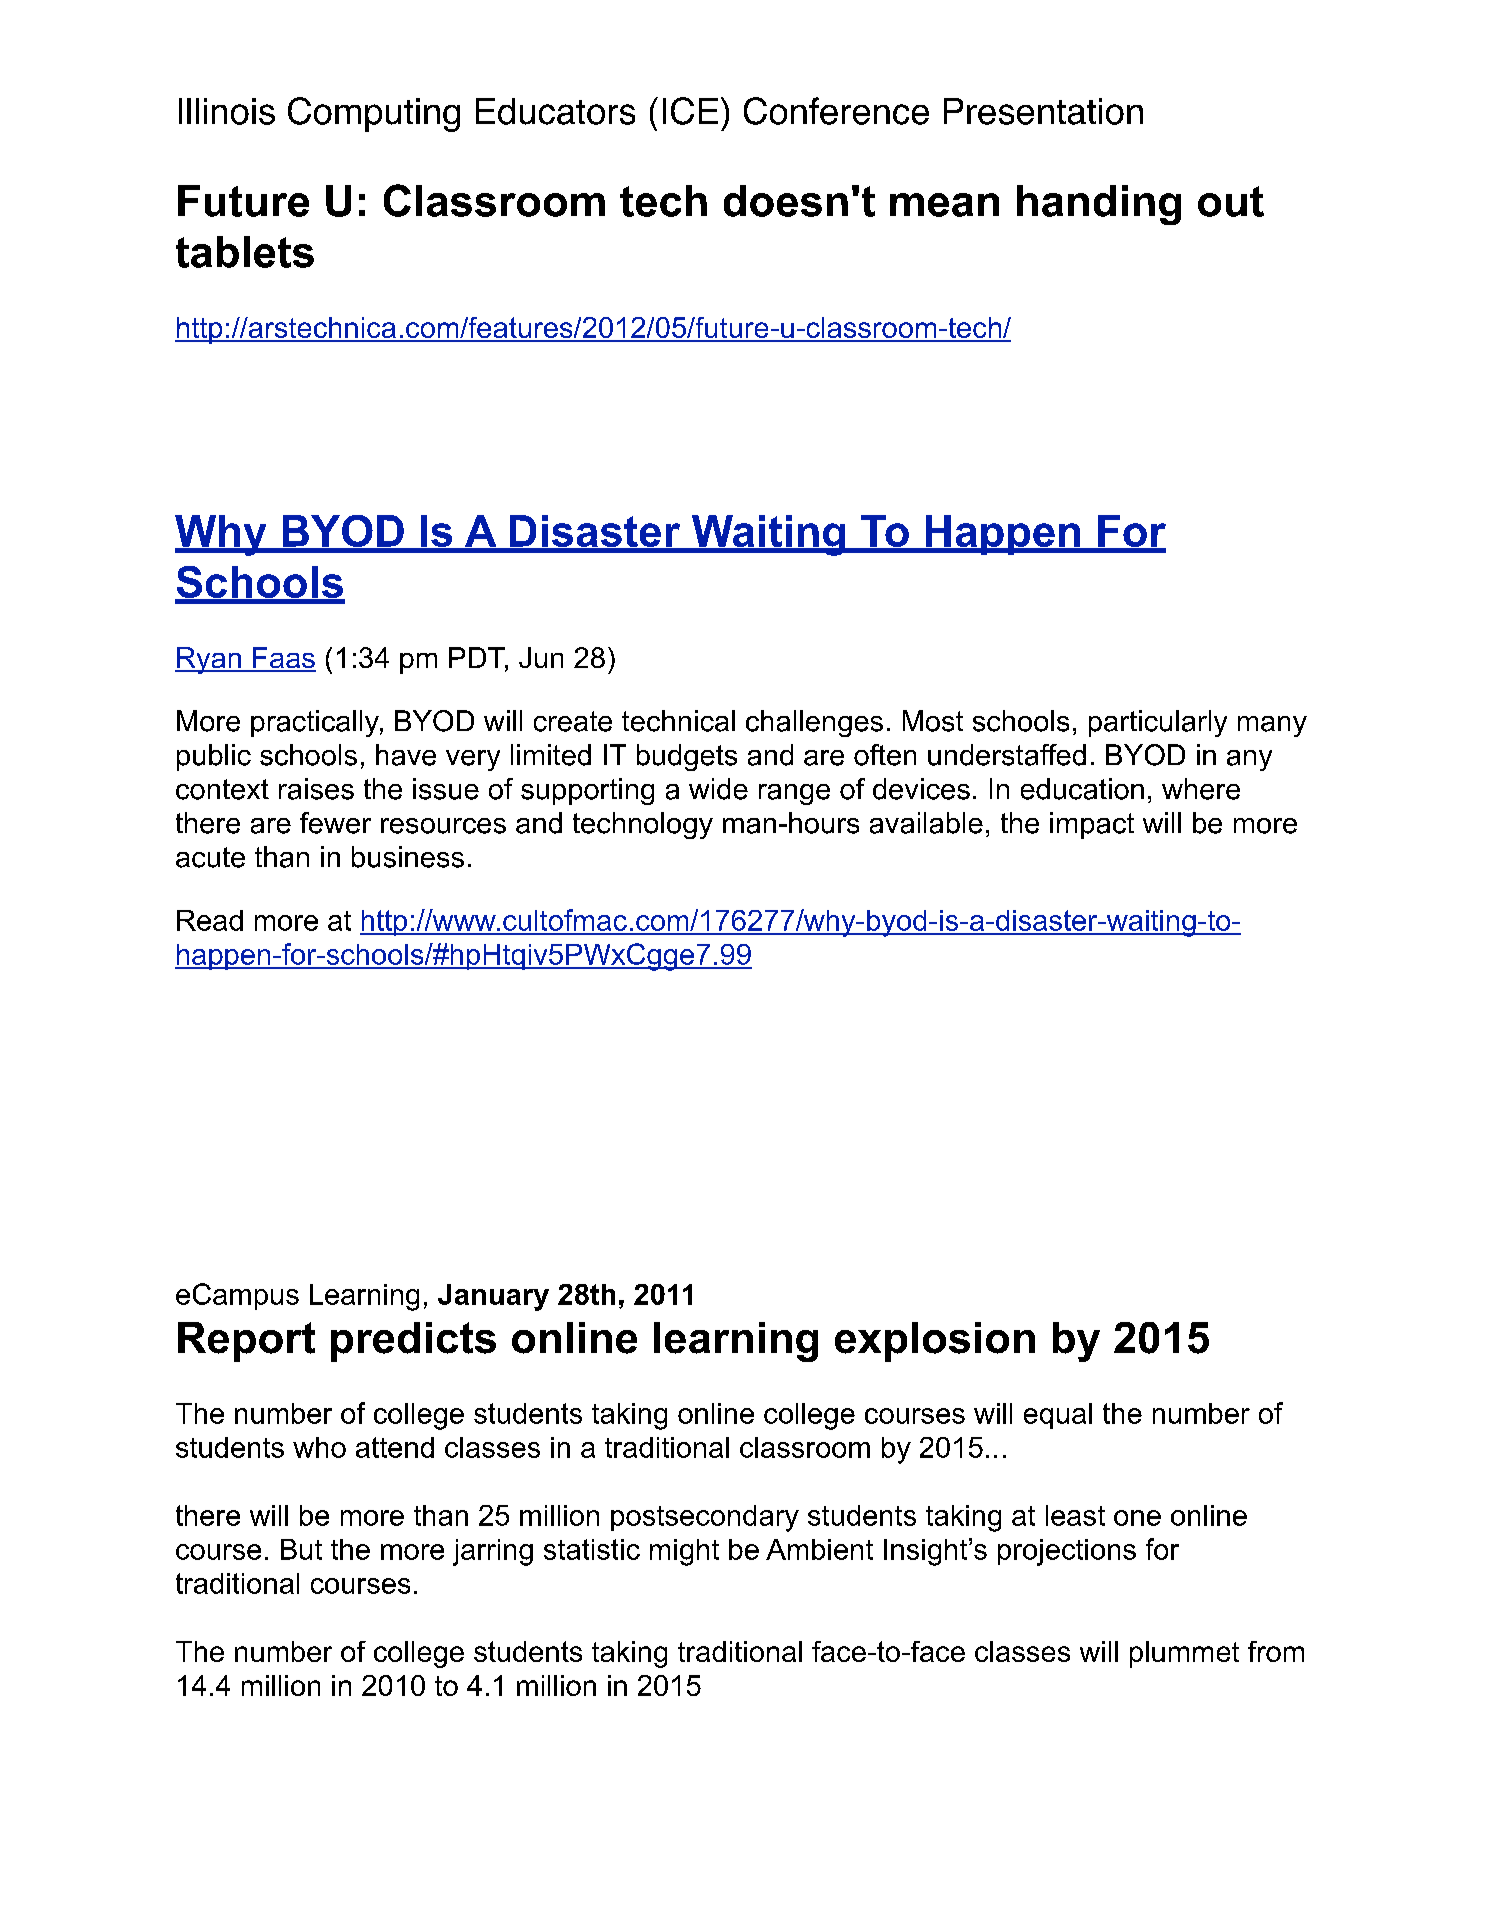 This screenshot has width=1487, height=1924. Describe the element at coordinates (1099, 205) in the screenshot. I see `handing` at that location.
